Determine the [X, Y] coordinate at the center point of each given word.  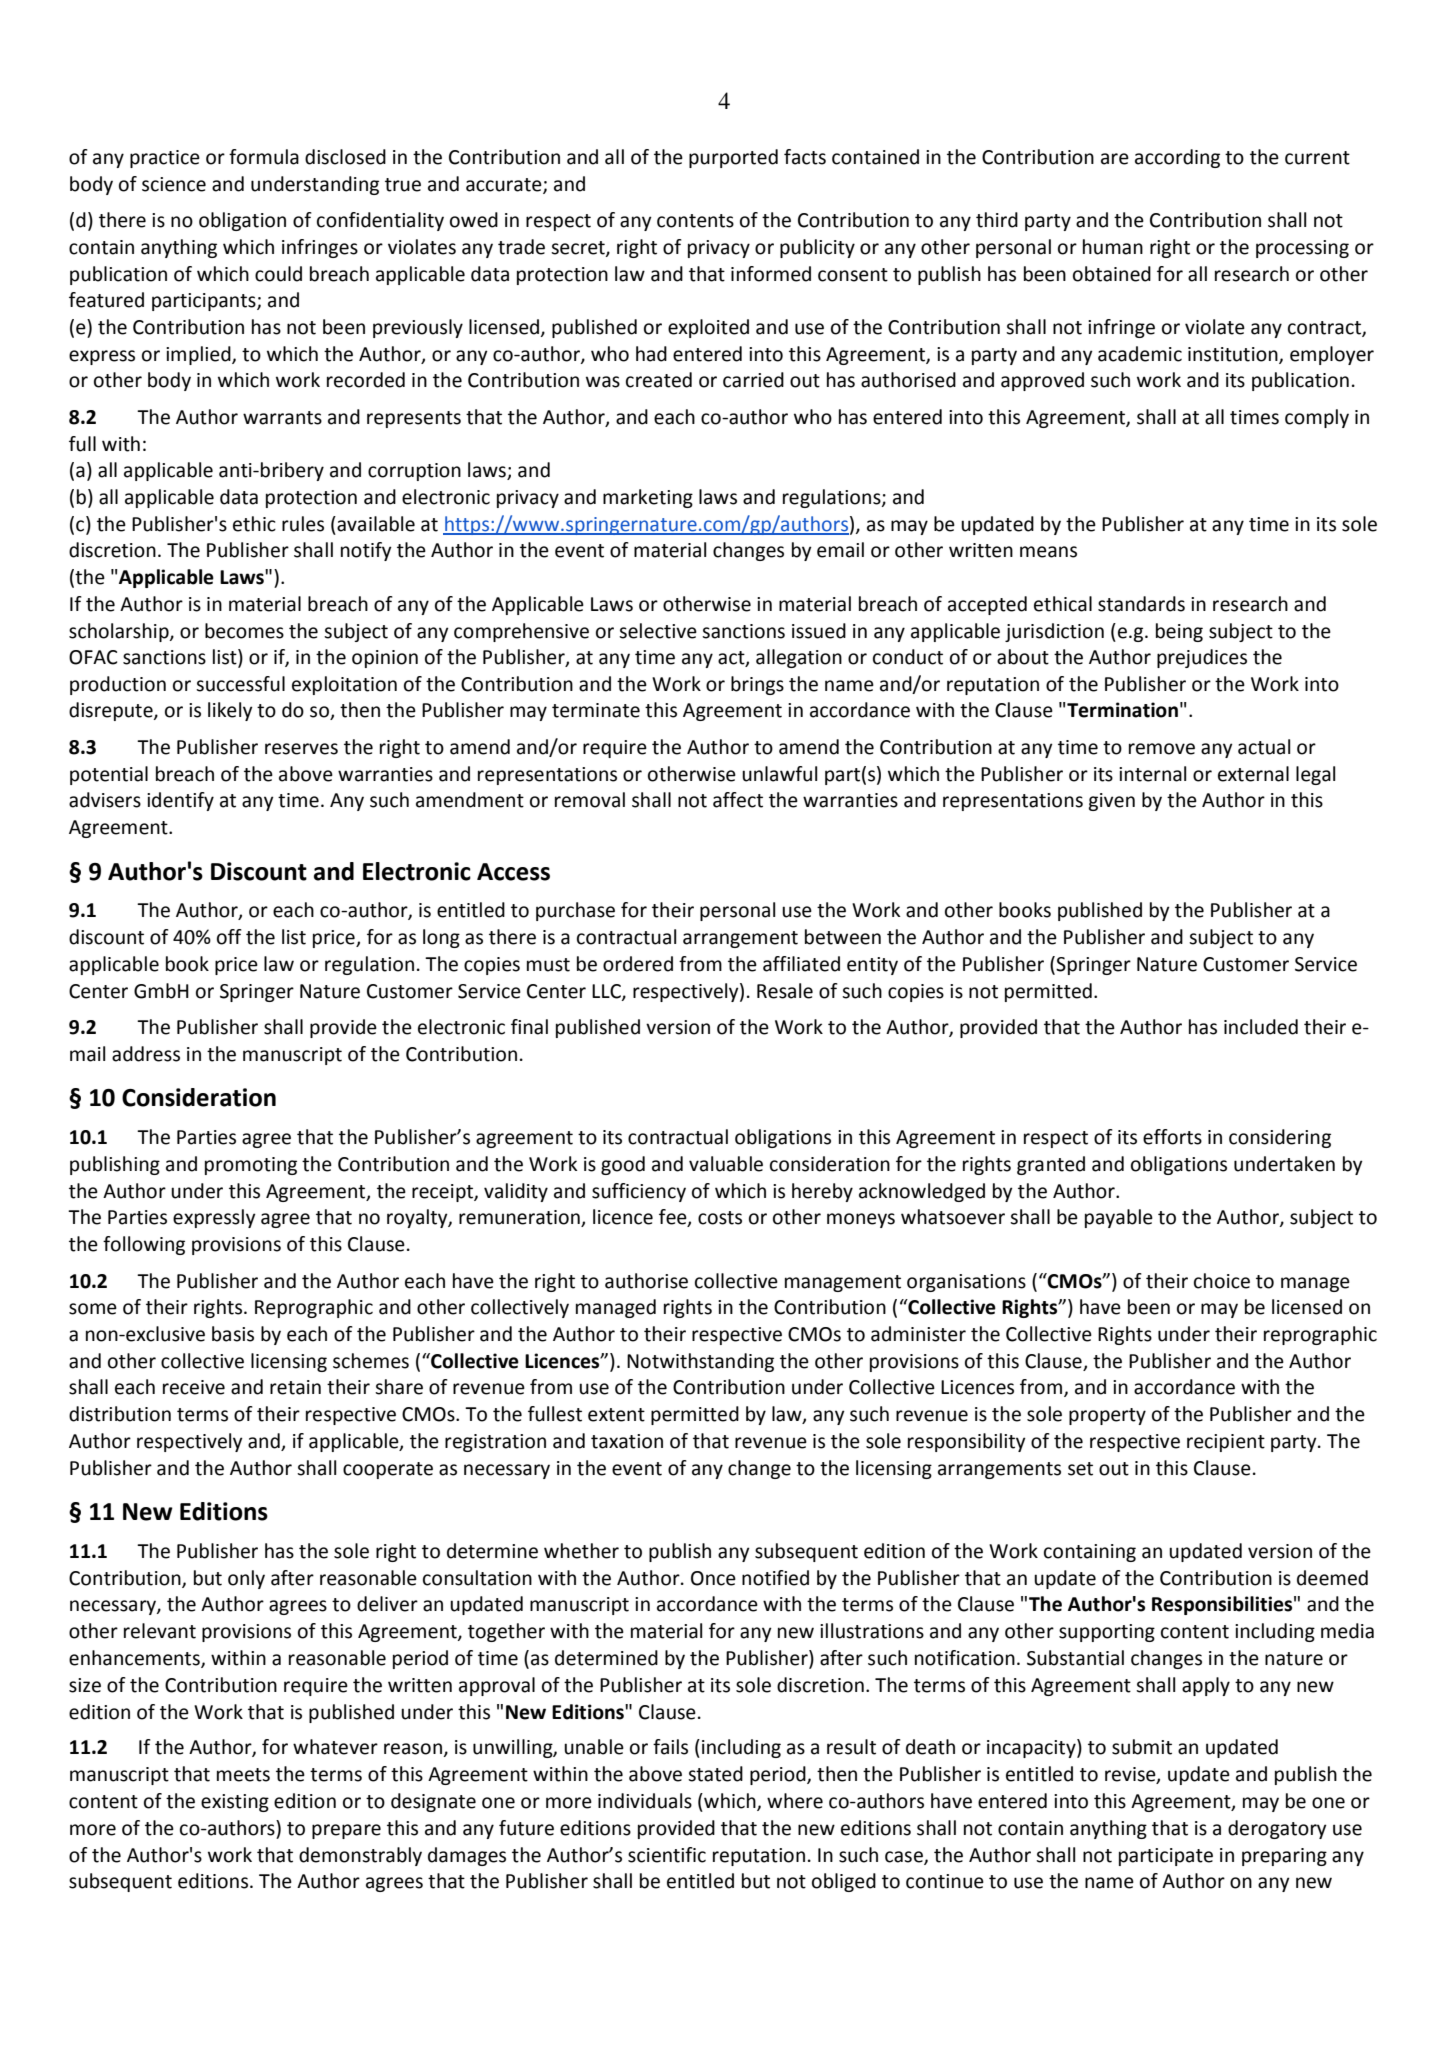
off [229, 937]
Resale [785, 991]
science [174, 184]
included [1261, 1027]
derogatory [1277, 1829]
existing [235, 1803]
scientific [667, 1855]
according [1177, 158]
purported [733, 158]
